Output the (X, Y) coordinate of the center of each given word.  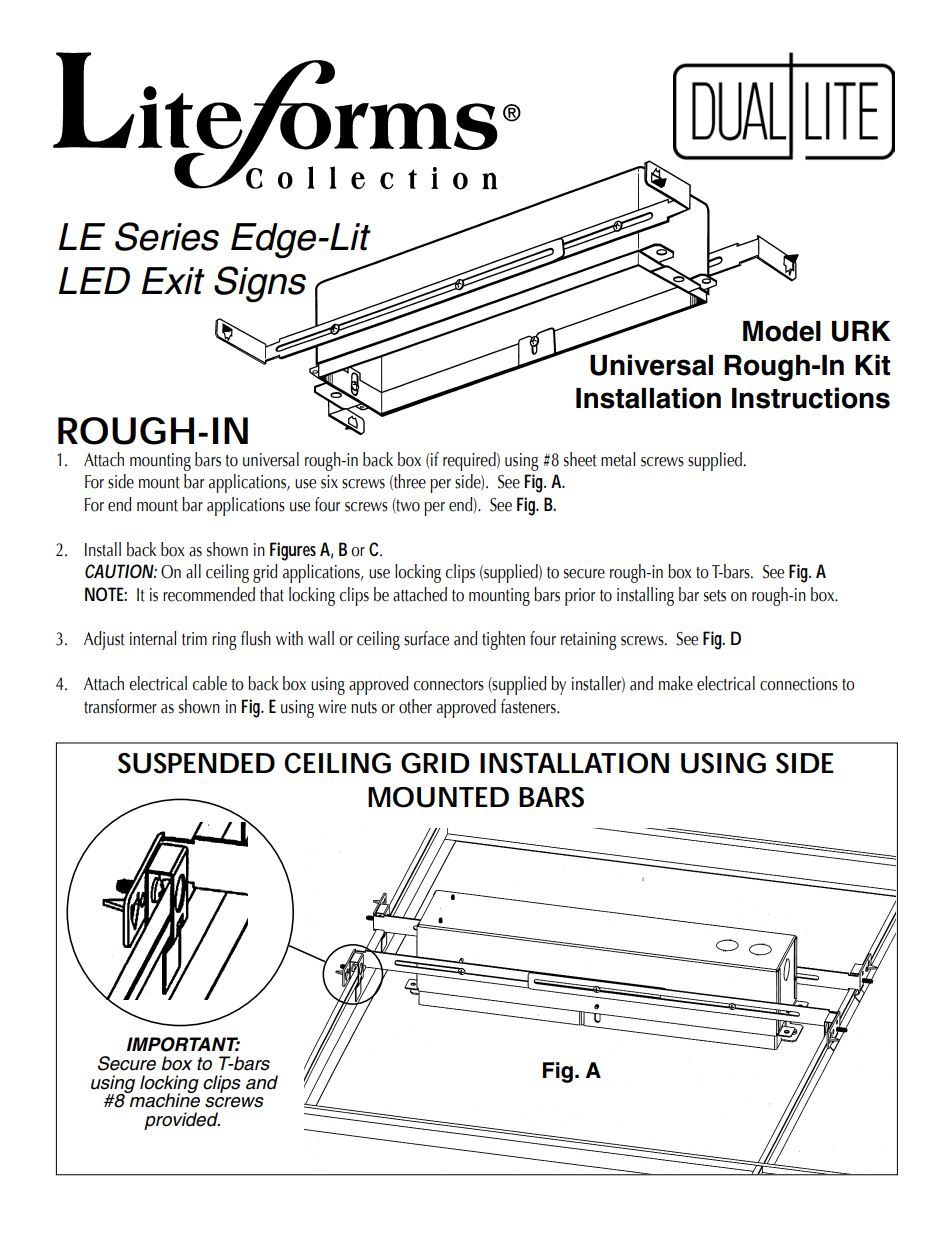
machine (164, 1099)
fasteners (529, 706)
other (415, 706)
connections (799, 684)
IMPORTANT (183, 1044)
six (329, 482)
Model (782, 331)
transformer (120, 706)
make (676, 683)
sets (715, 596)
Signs (260, 284)
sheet (580, 459)
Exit (173, 281)
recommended (209, 594)
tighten (503, 640)
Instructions (811, 398)
